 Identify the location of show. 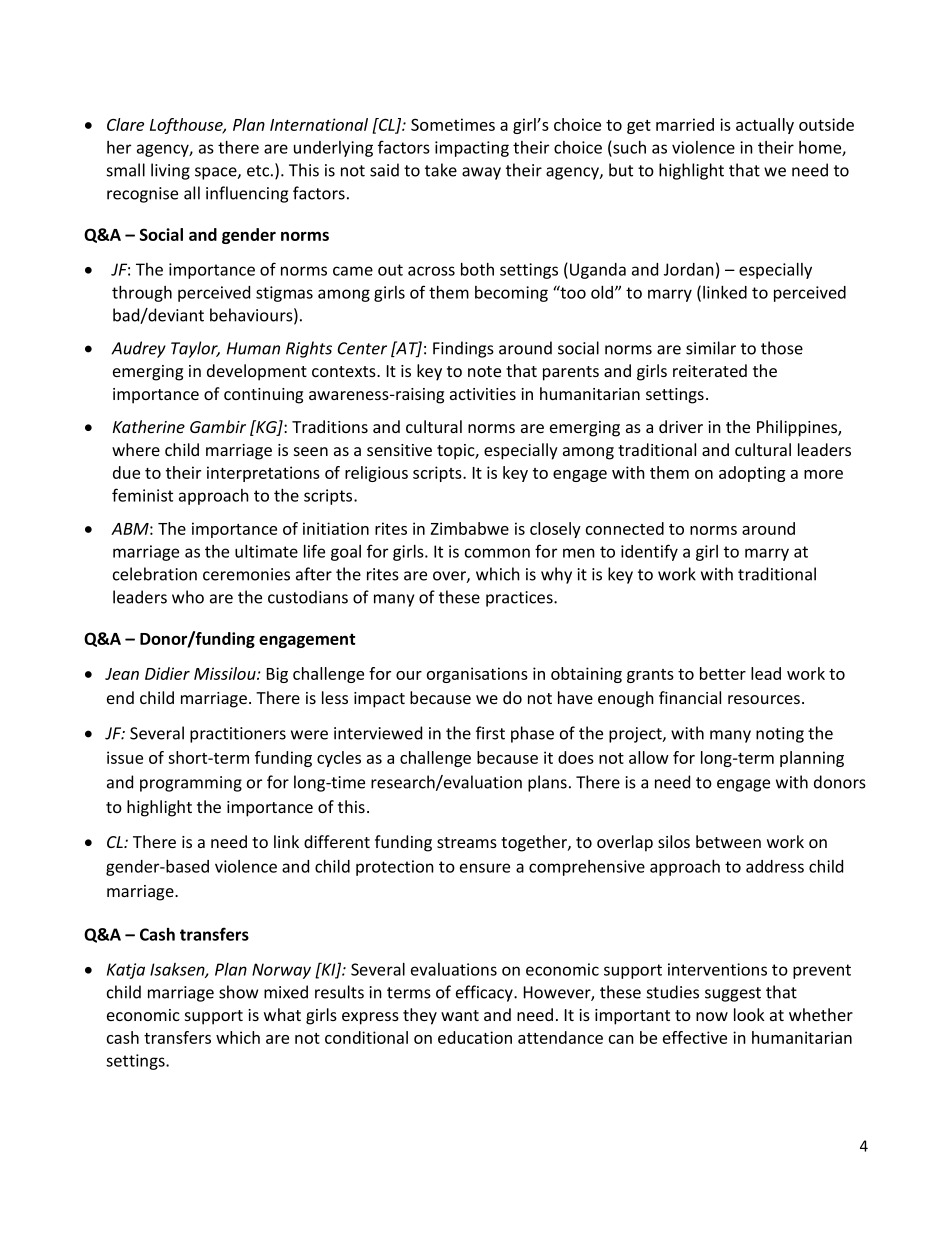
(238, 992).
